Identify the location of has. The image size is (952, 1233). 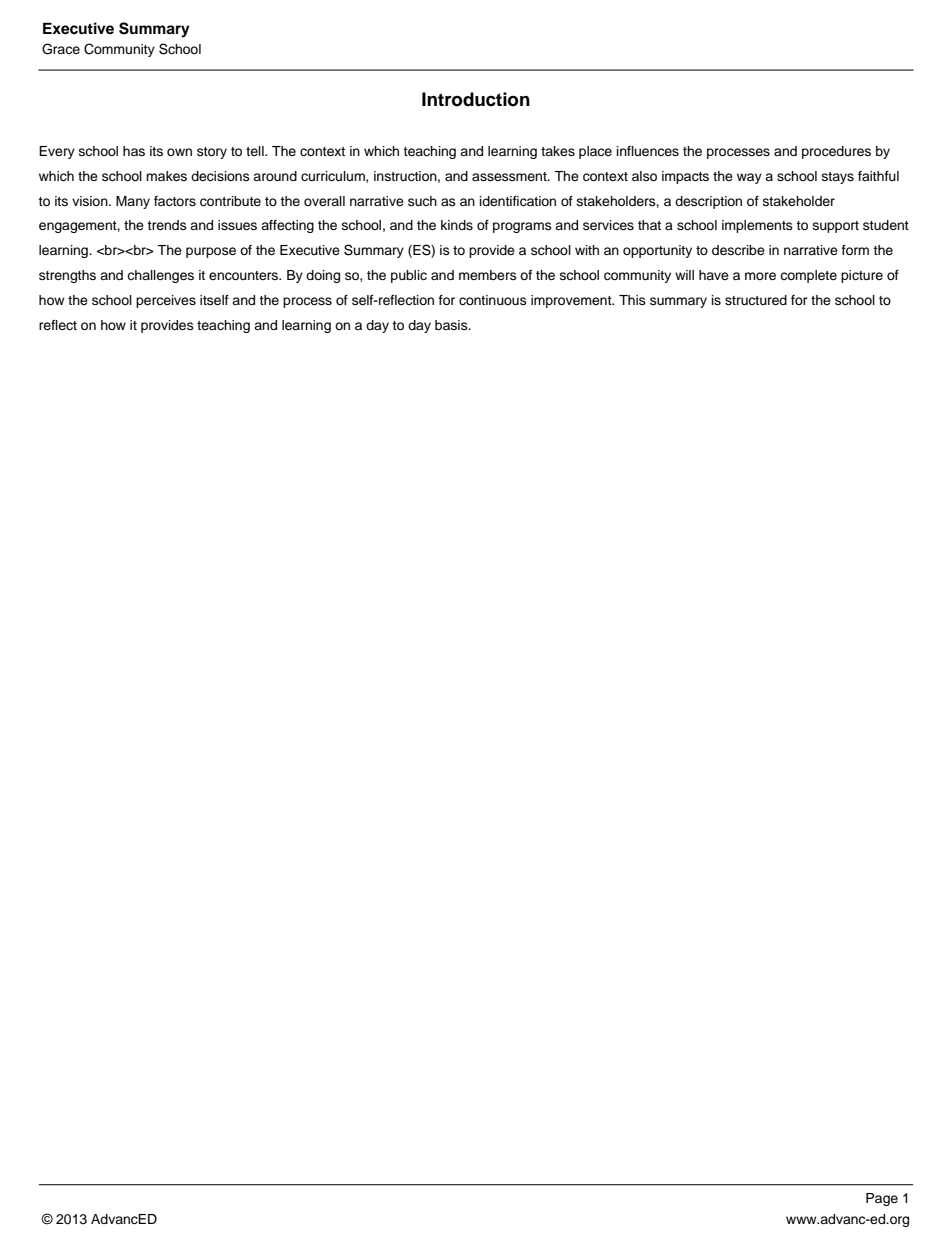
(134, 151).
